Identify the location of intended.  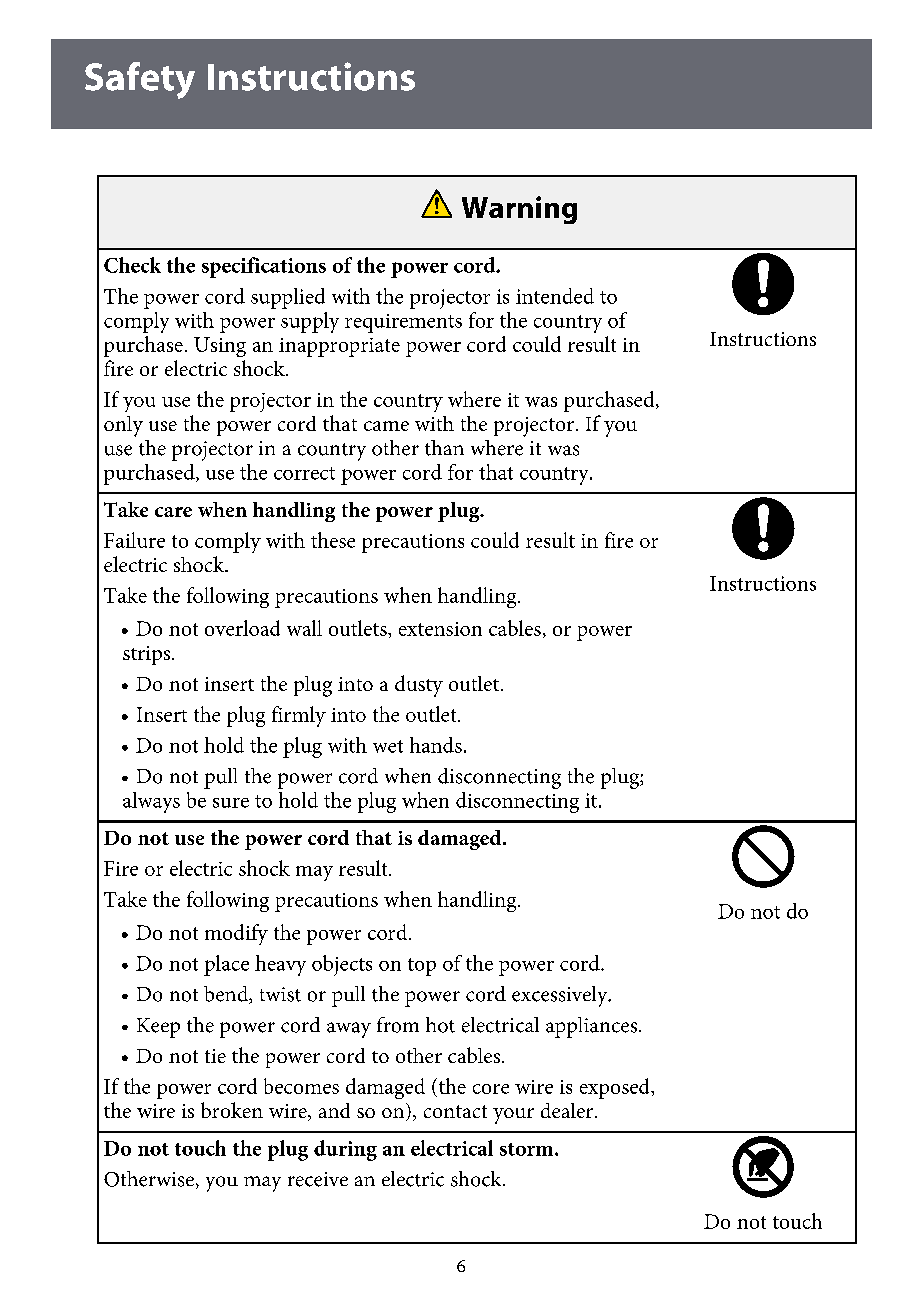
(555, 296).
